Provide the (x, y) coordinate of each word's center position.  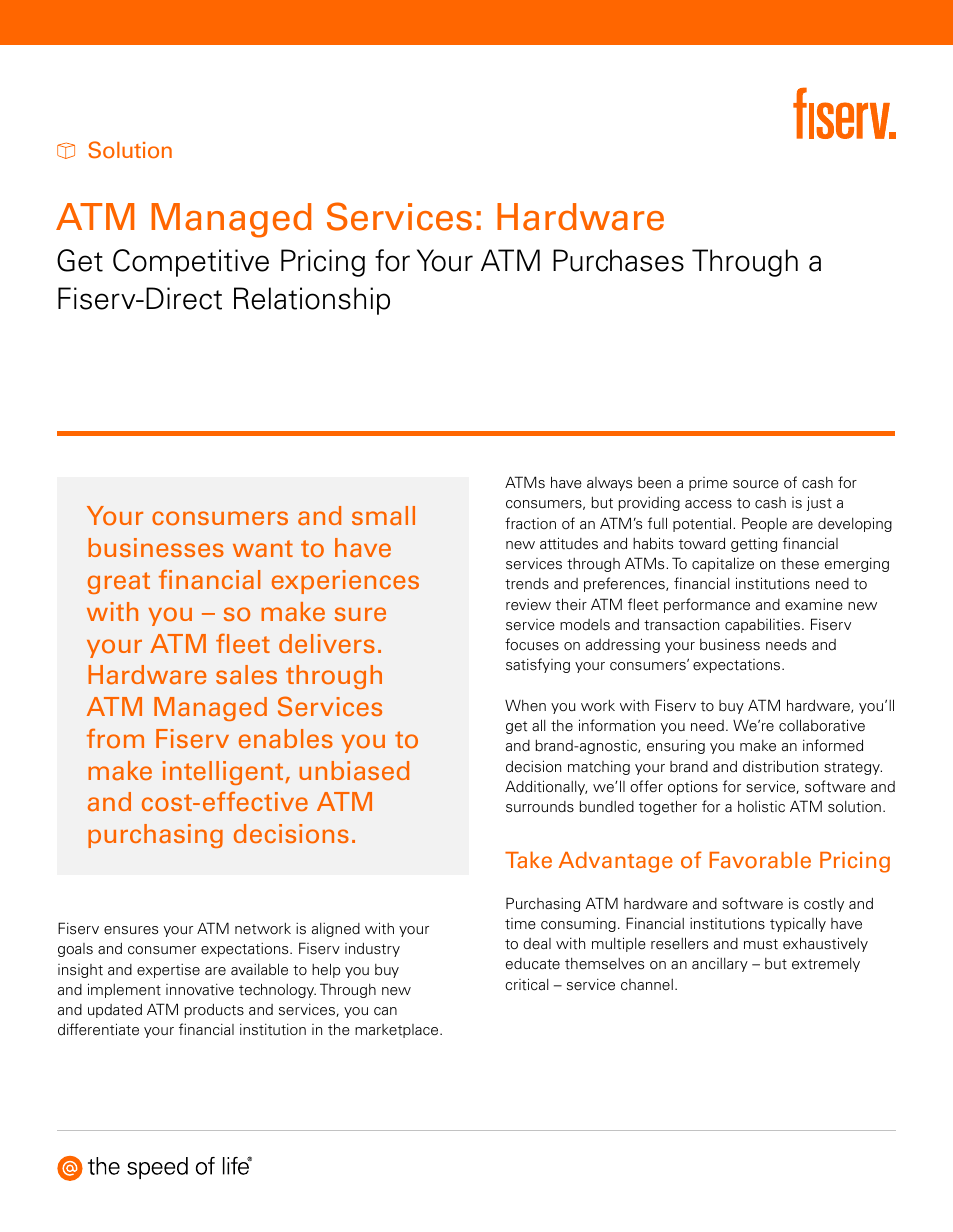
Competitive (191, 263)
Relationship (312, 301)
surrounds (540, 807)
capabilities (762, 625)
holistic (761, 806)
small (383, 516)
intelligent (224, 773)
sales (246, 675)
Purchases (618, 260)
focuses (532, 644)
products (214, 1011)
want (263, 549)
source (756, 484)
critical (526, 984)
